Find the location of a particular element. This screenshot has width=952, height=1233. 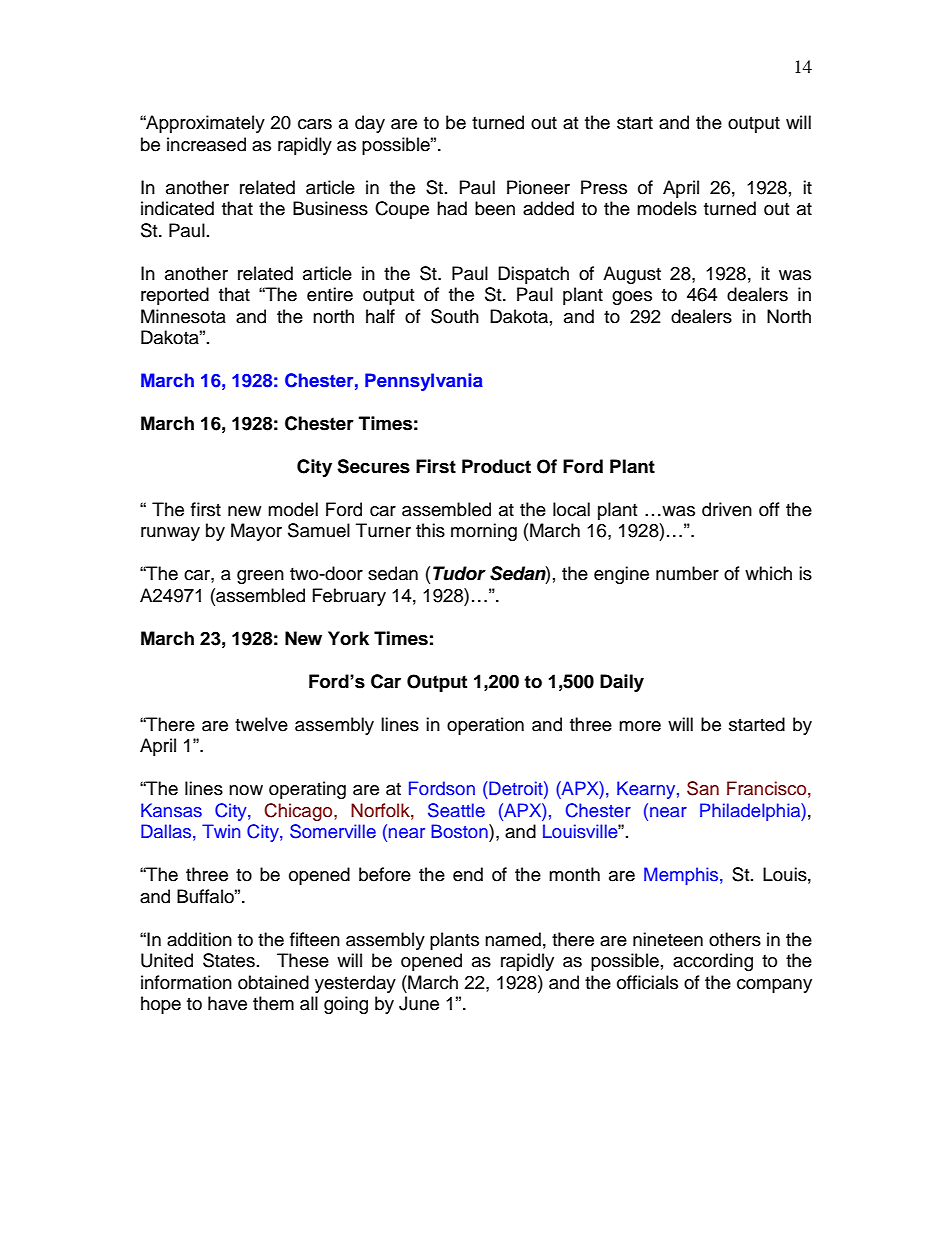

Twin is located at coordinates (221, 831).
